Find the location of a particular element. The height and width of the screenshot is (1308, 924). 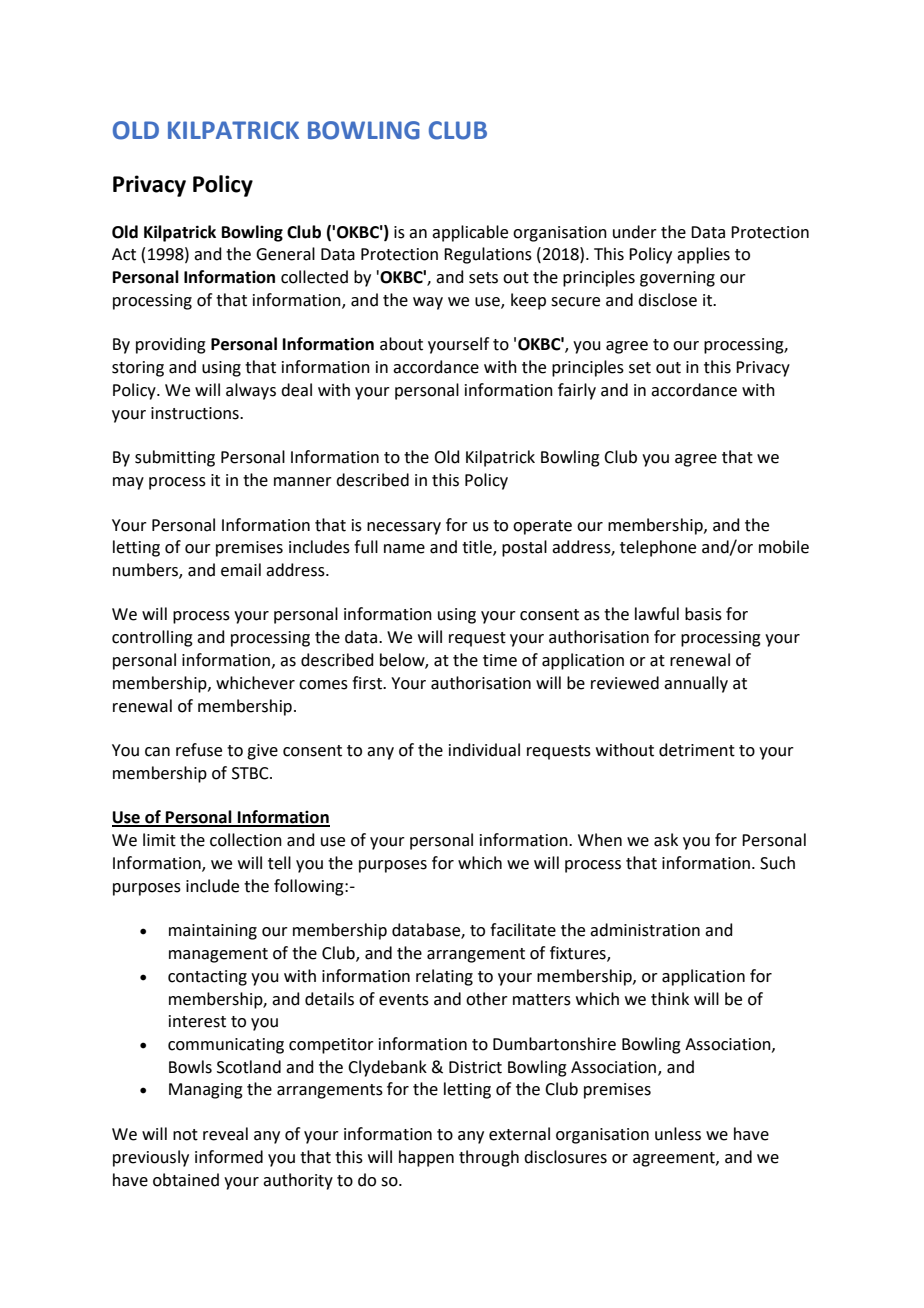

informed is located at coordinates (229, 1157).
